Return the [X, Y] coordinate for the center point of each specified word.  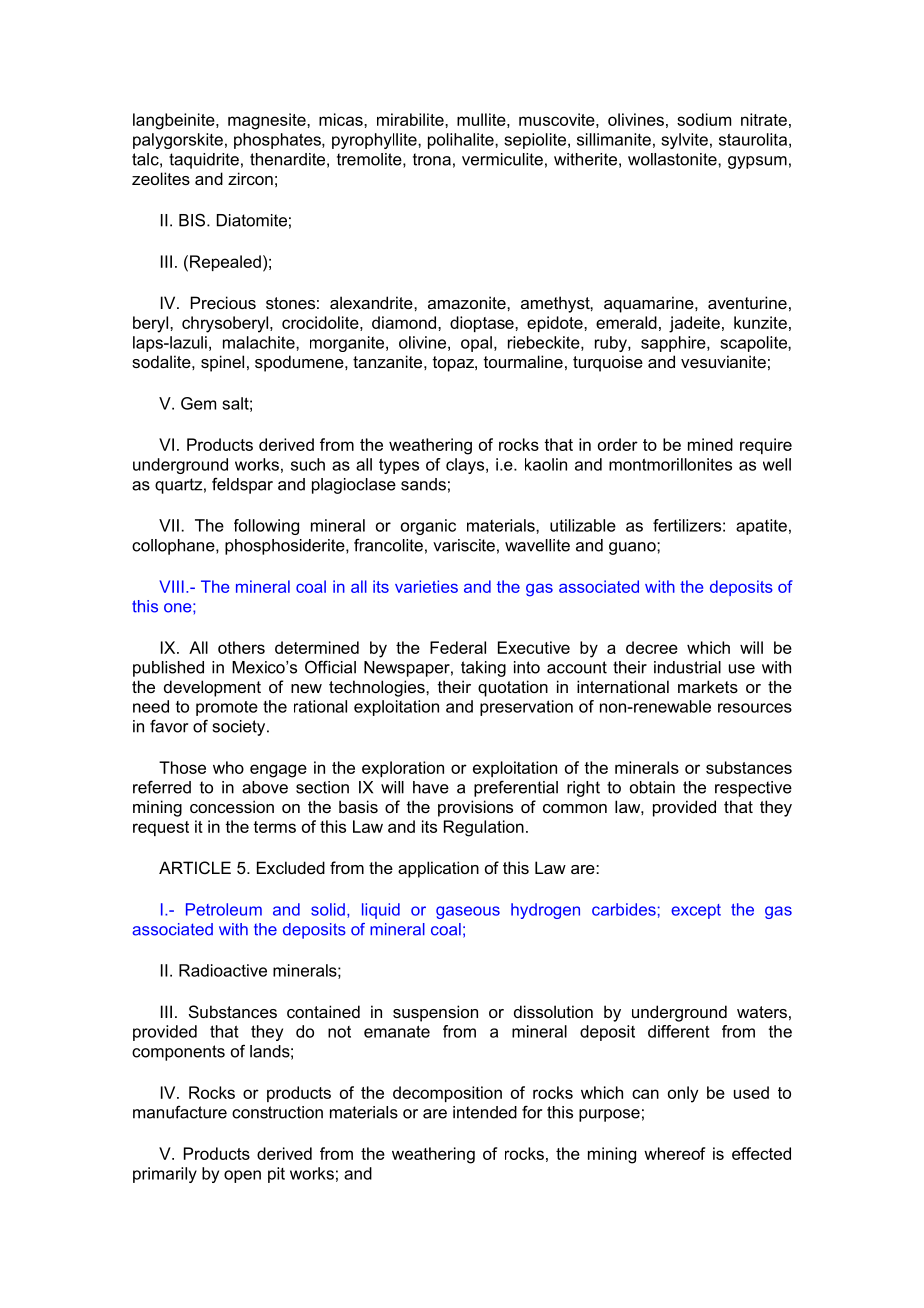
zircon [250, 178]
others [241, 647]
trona [432, 159]
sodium [704, 119]
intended [485, 1112]
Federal [458, 647]
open [242, 1176]
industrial [687, 667]
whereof [674, 1153]
